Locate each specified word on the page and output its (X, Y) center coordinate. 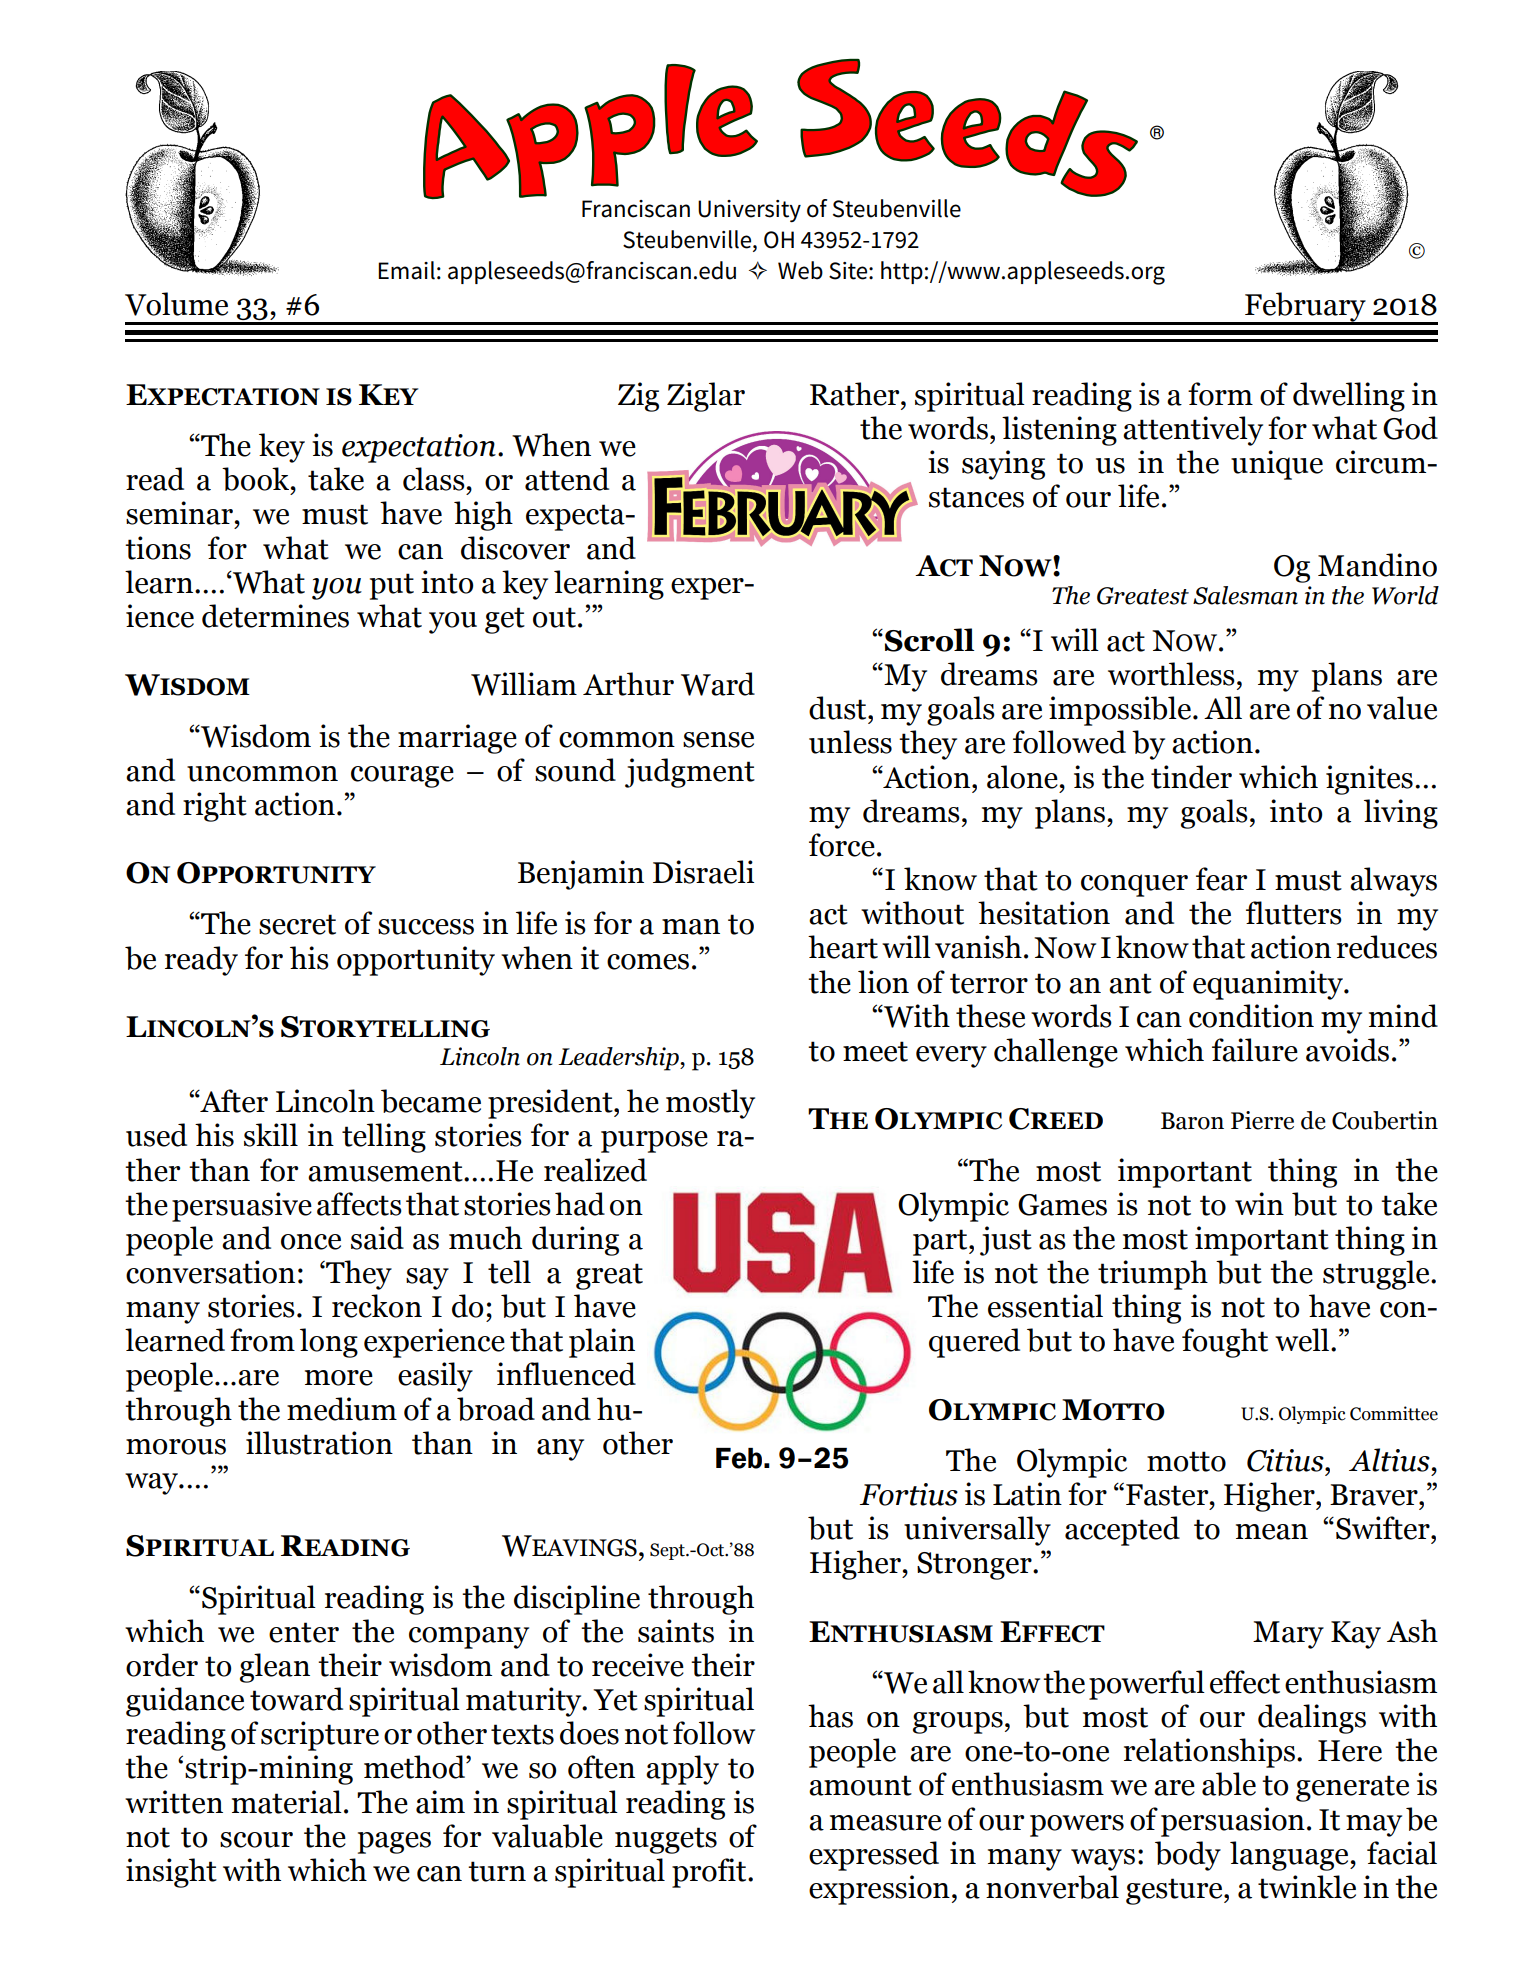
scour (256, 1840)
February (1305, 308)
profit (710, 1873)
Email (406, 270)
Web (800, 270)
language (1290, 1856)
